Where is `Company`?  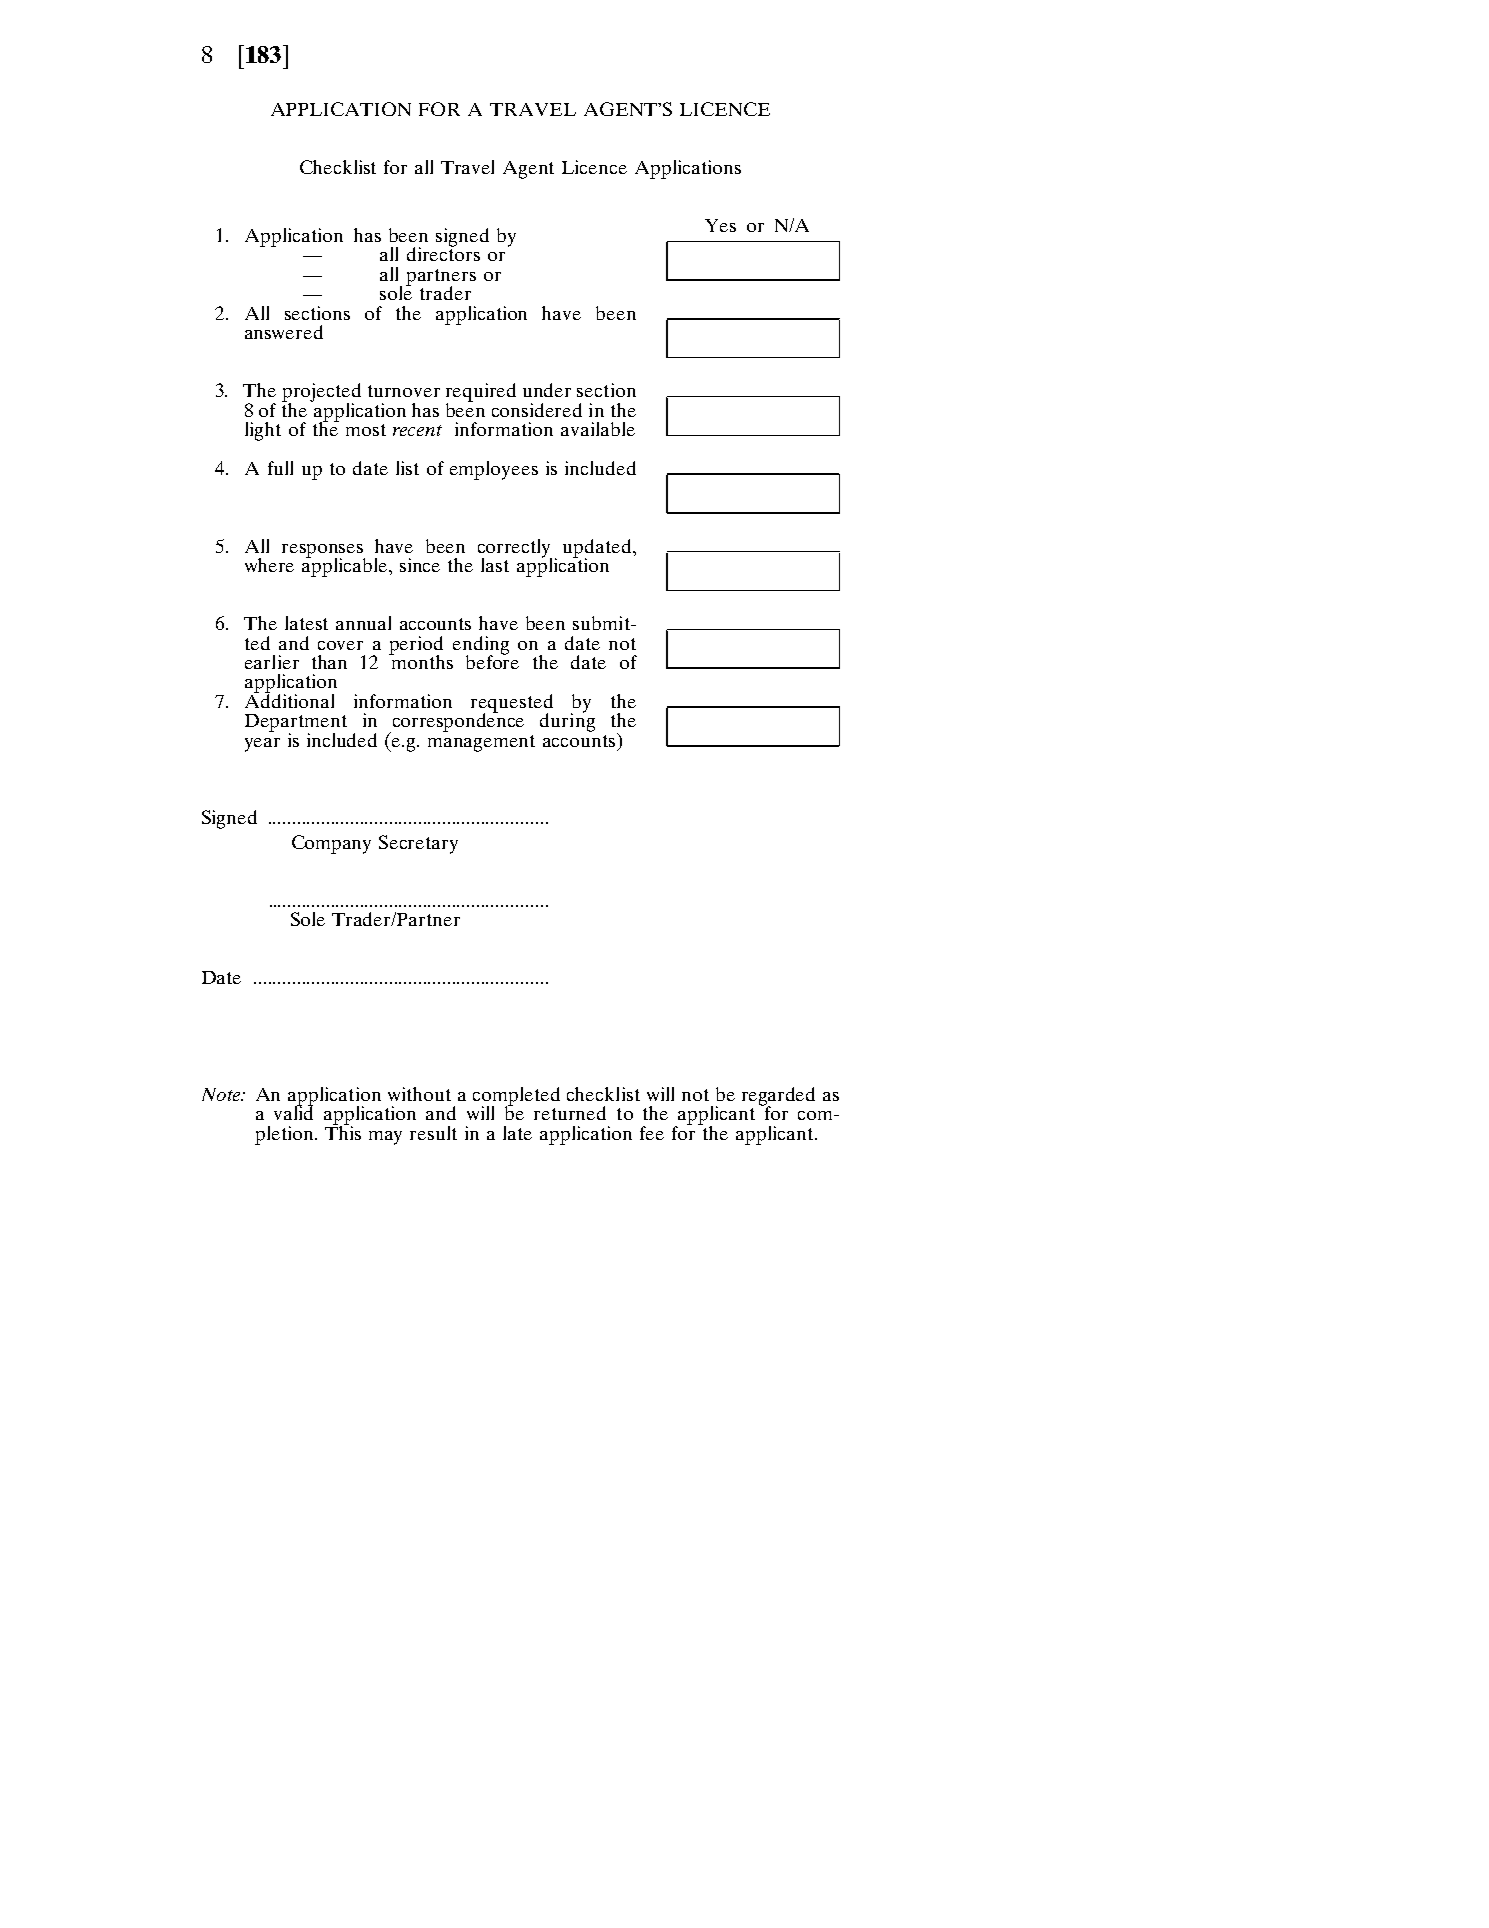
Company is located at coordinates (331, 844).
